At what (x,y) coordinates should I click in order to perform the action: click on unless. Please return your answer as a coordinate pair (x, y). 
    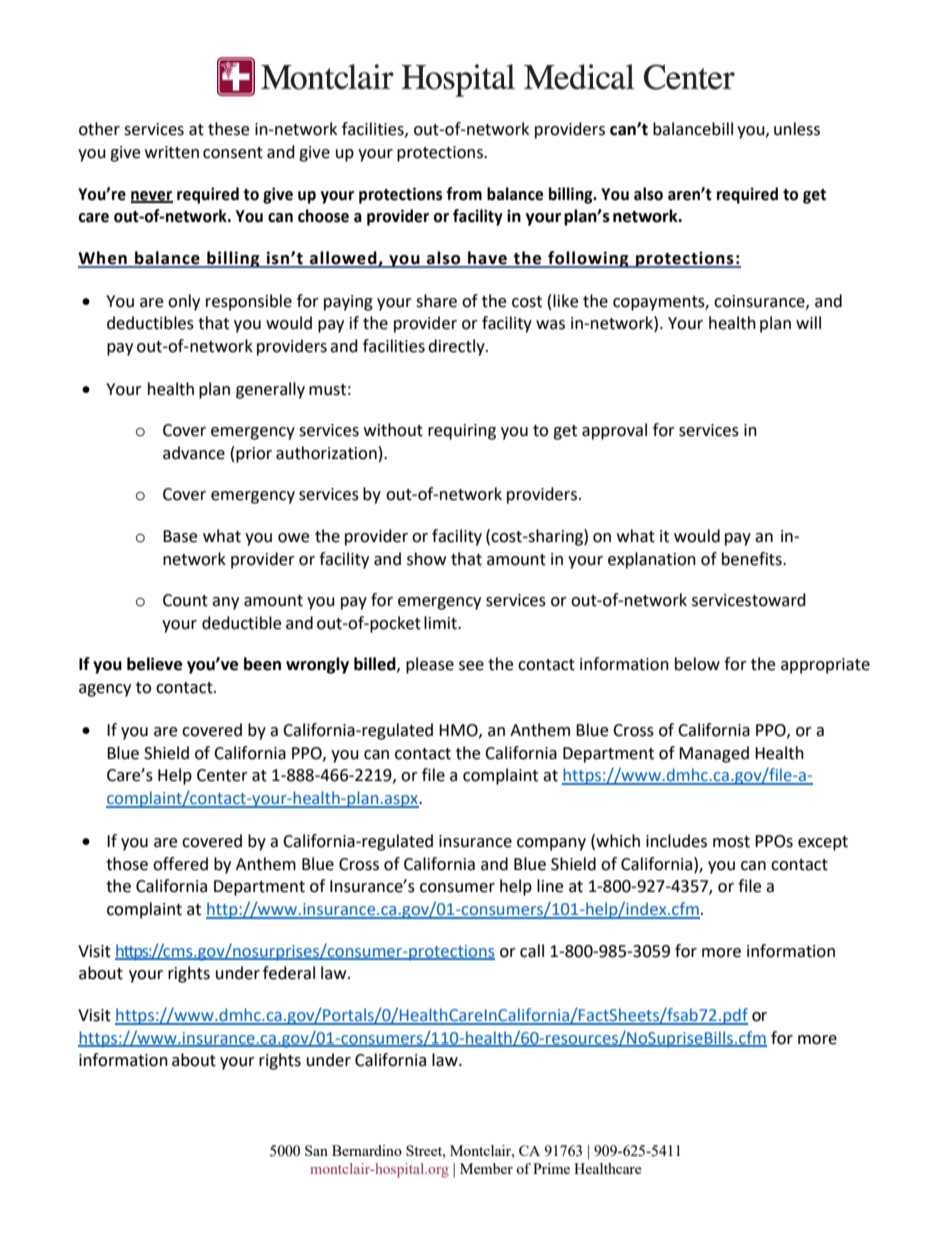
    Looking at the image, I should click on (797, 129).
